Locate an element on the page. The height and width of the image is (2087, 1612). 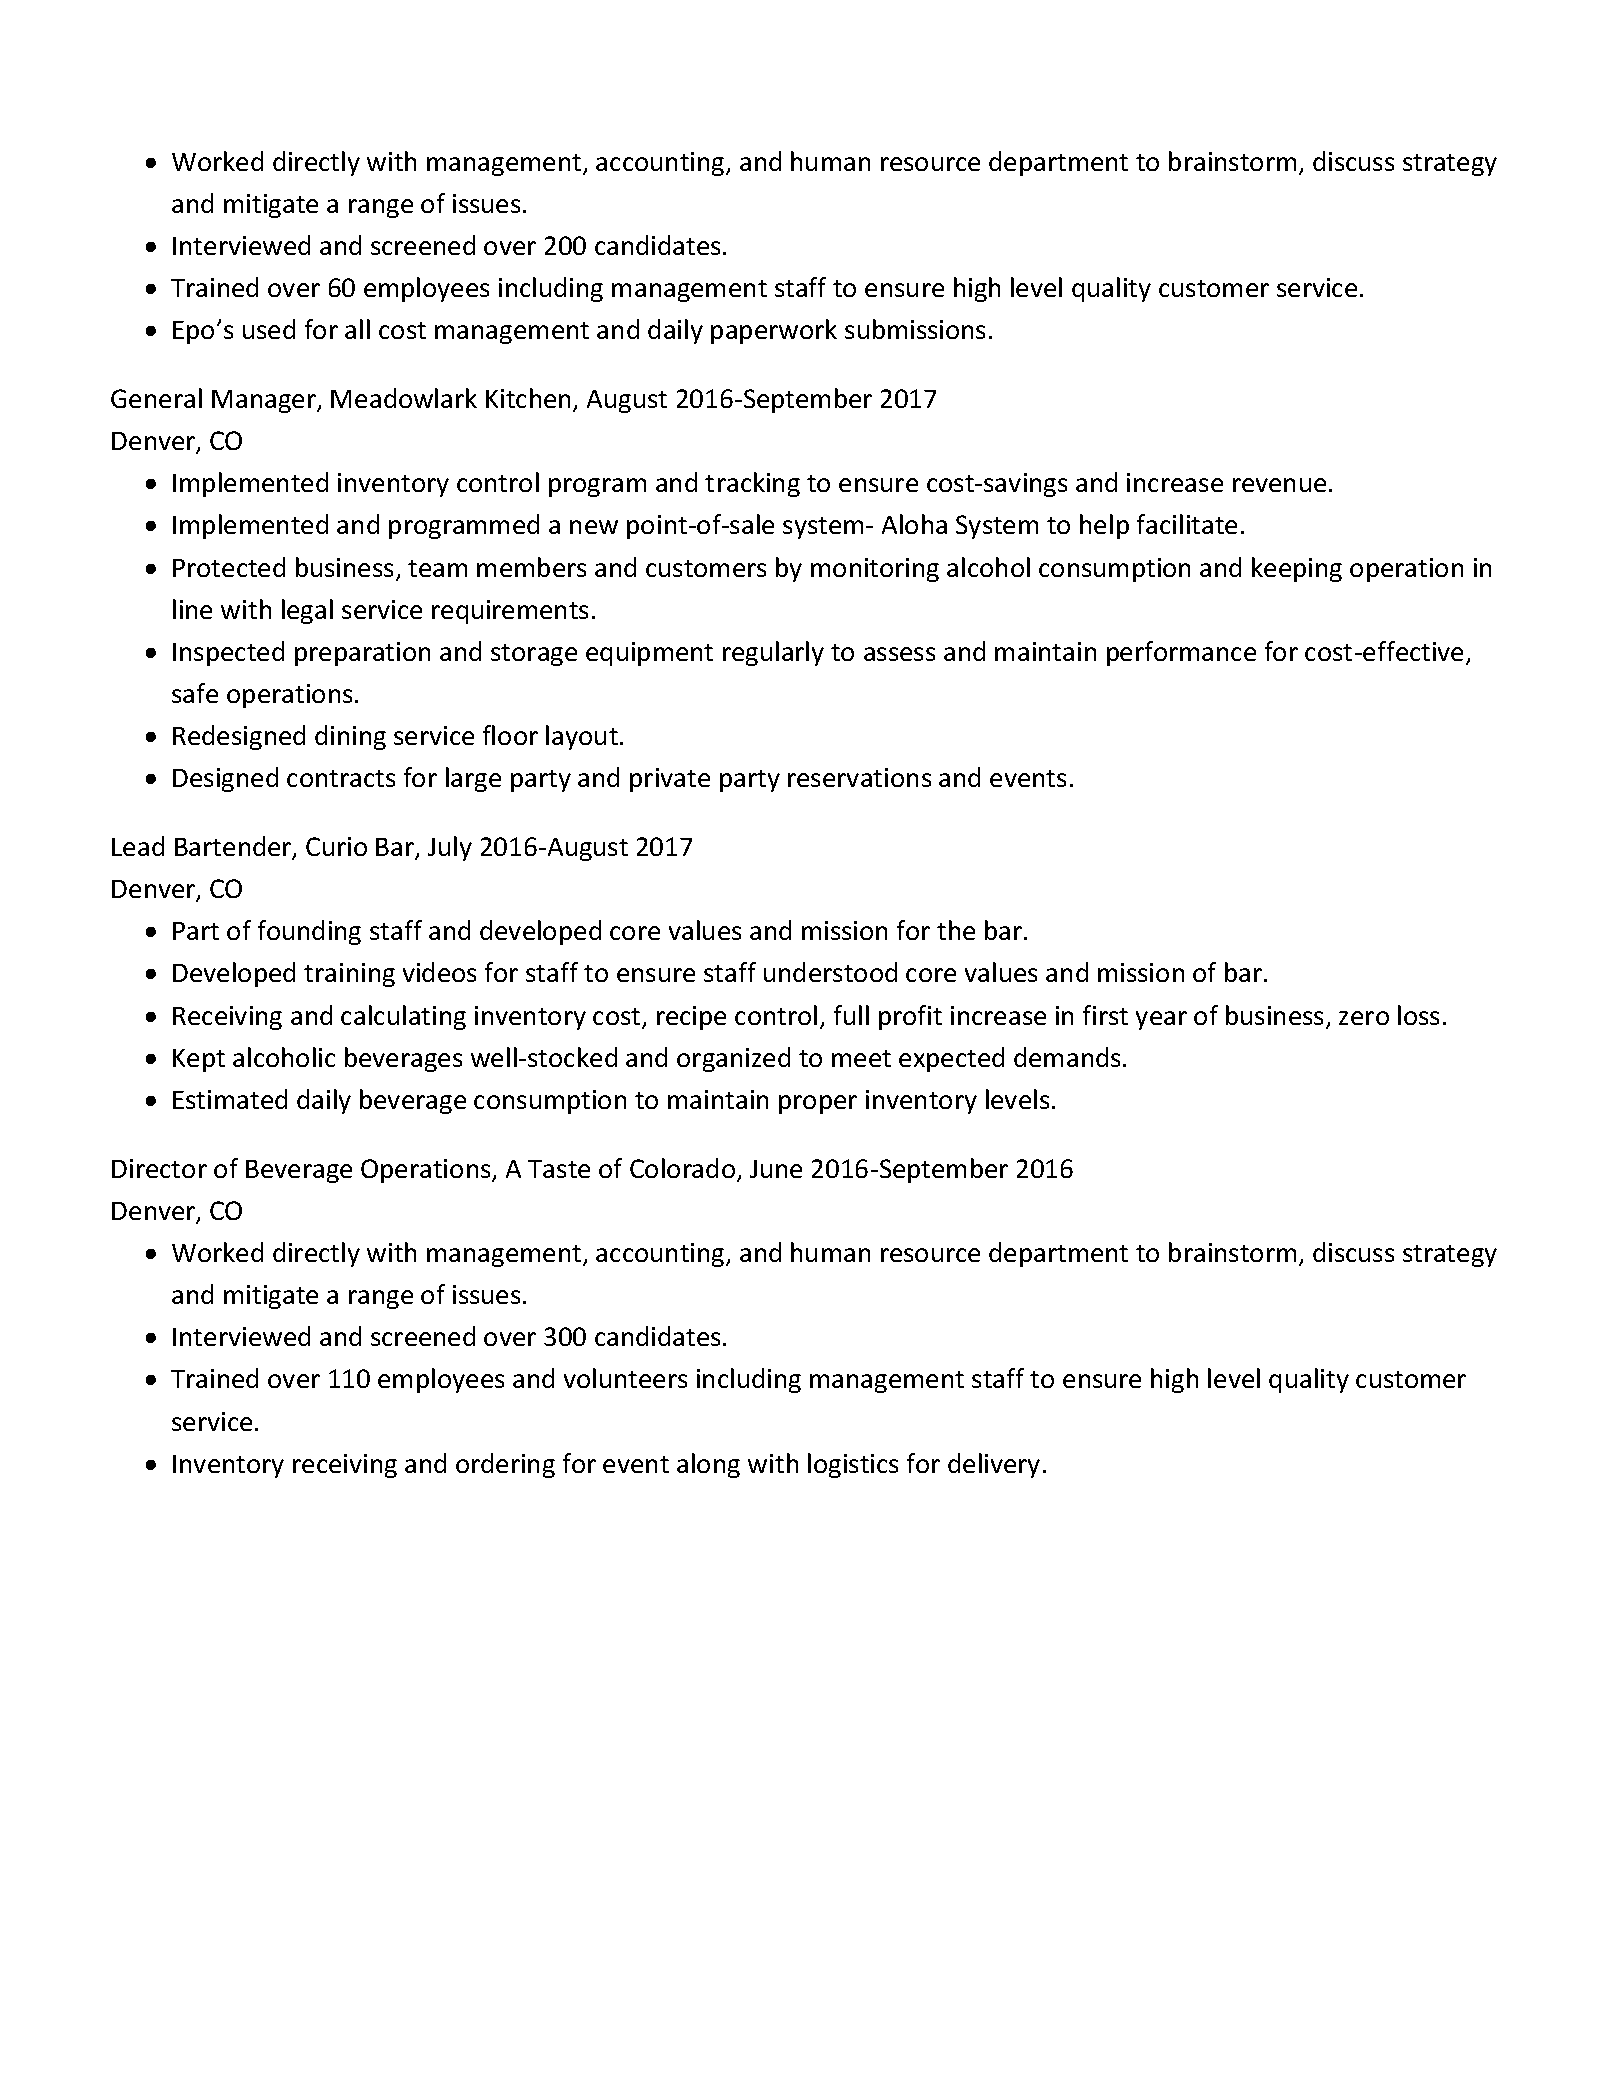
regularly is located at coordinates (773, 653).
